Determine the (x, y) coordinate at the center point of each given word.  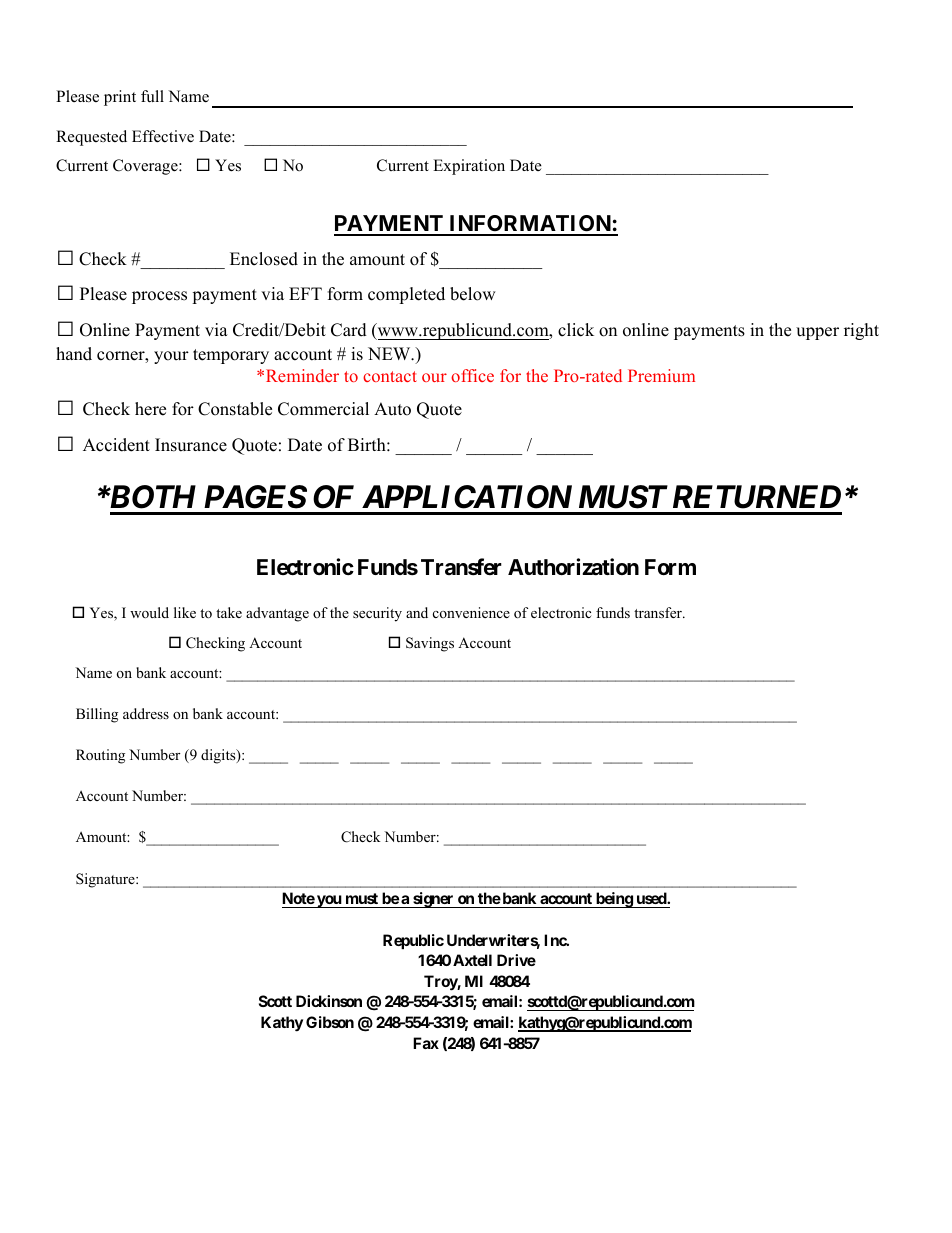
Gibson (330, 1022)
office (472, 375)
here (150, 409)
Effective (163, 136)
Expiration (469, 167)
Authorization (573, 567)
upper (817, 333)
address (146, 713)
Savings (430, 644)
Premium (661, 375)
